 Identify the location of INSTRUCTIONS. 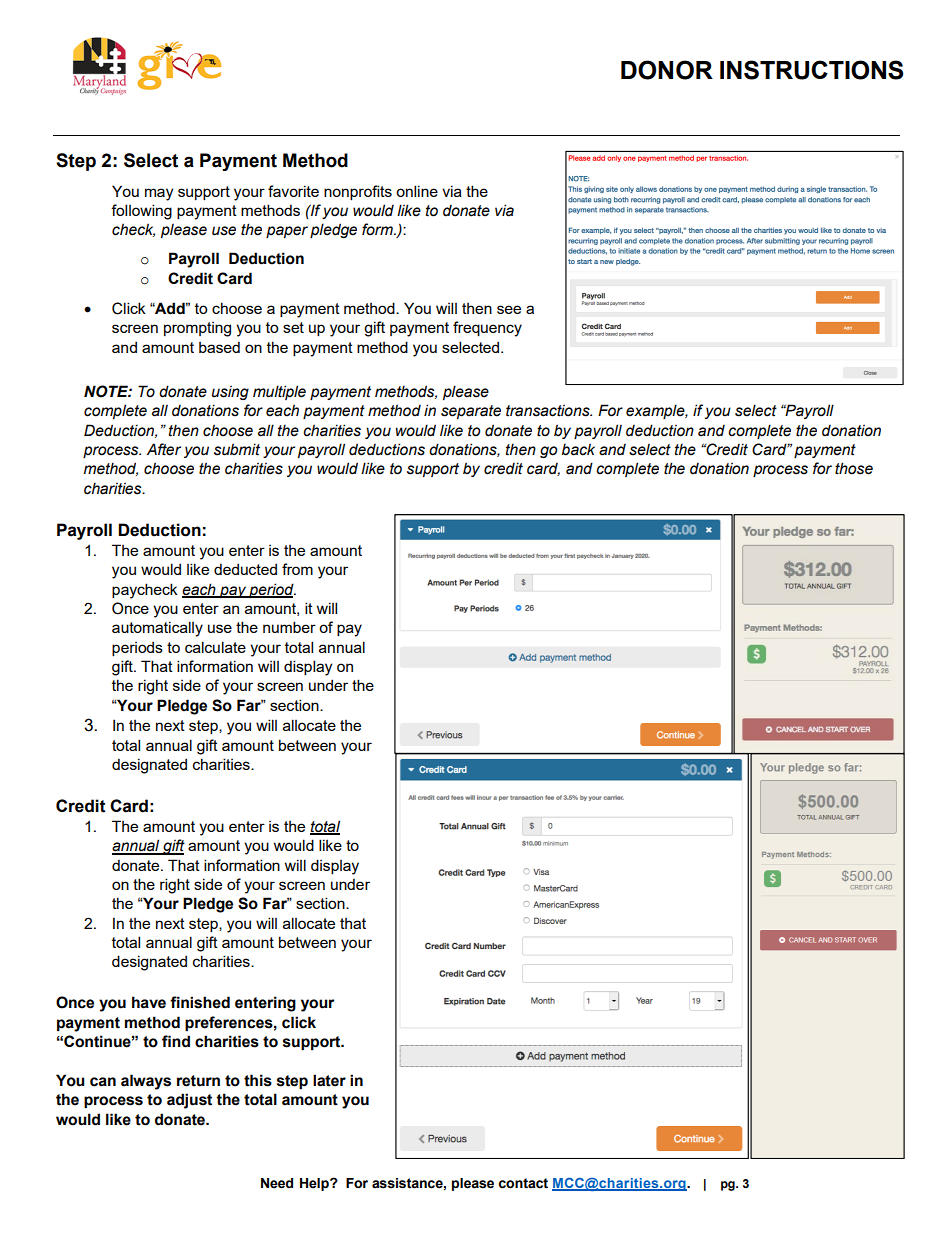
(811, 70).
